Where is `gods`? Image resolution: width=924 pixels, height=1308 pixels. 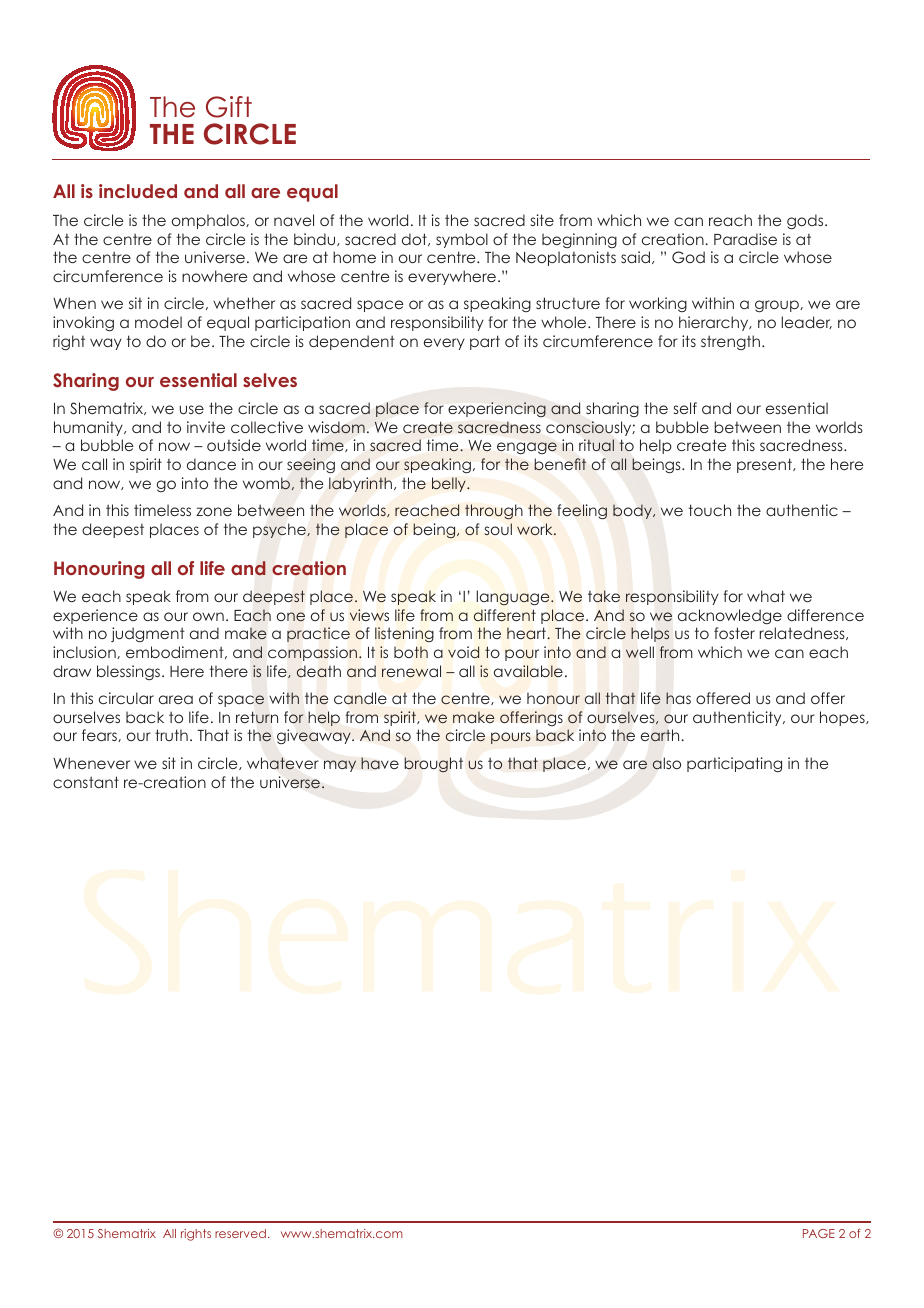 gods is located at coordinates (806, 221).
